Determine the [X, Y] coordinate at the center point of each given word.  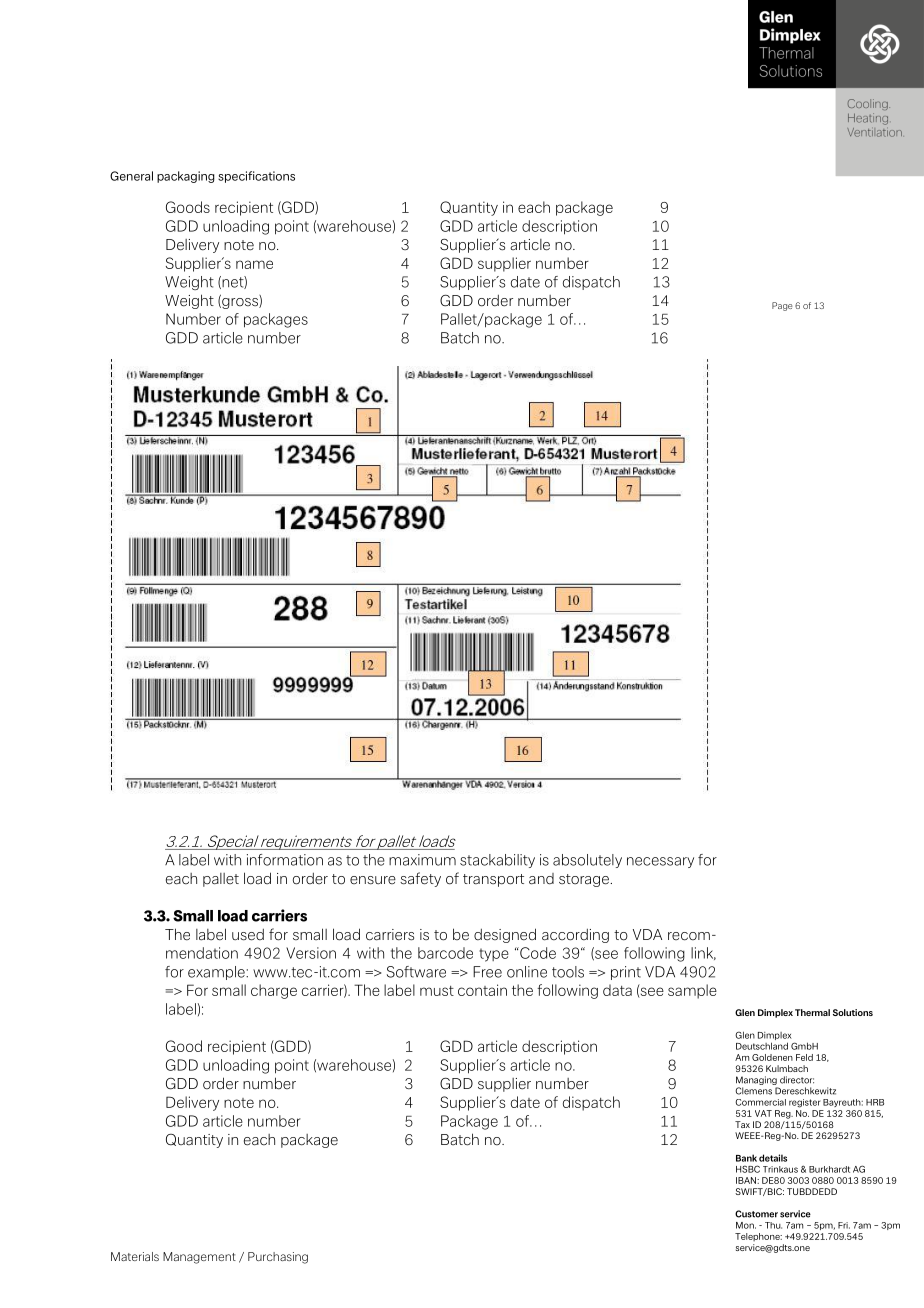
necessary [660, 862]
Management [199, 1258]
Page [782, 306]
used [248, 935]
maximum [422, 860]
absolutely [587, 861]
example [217, 973]
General [131, 176]
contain [482, 990]
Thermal [812, 1012]
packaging [186, 177]
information [285, 860]
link [703, 953]
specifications [256, 177]
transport [493, 880]
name [254, 264]
